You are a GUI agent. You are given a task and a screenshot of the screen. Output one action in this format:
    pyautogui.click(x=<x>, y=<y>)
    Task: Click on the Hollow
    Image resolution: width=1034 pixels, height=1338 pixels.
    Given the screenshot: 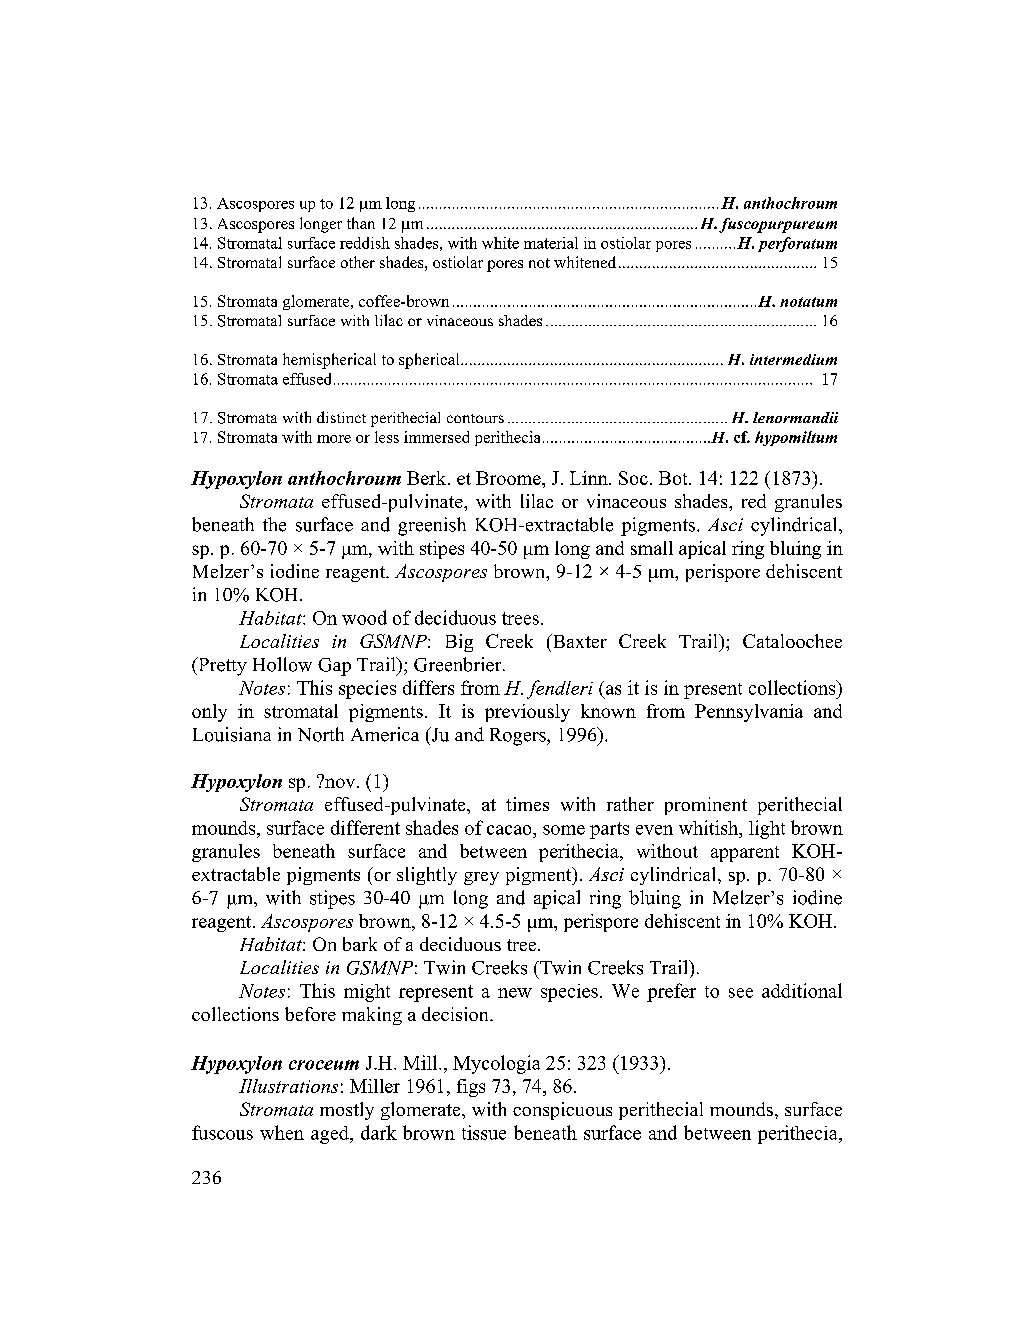 What is the action you would take?
    pyautogui.click(x=282, y=664)
